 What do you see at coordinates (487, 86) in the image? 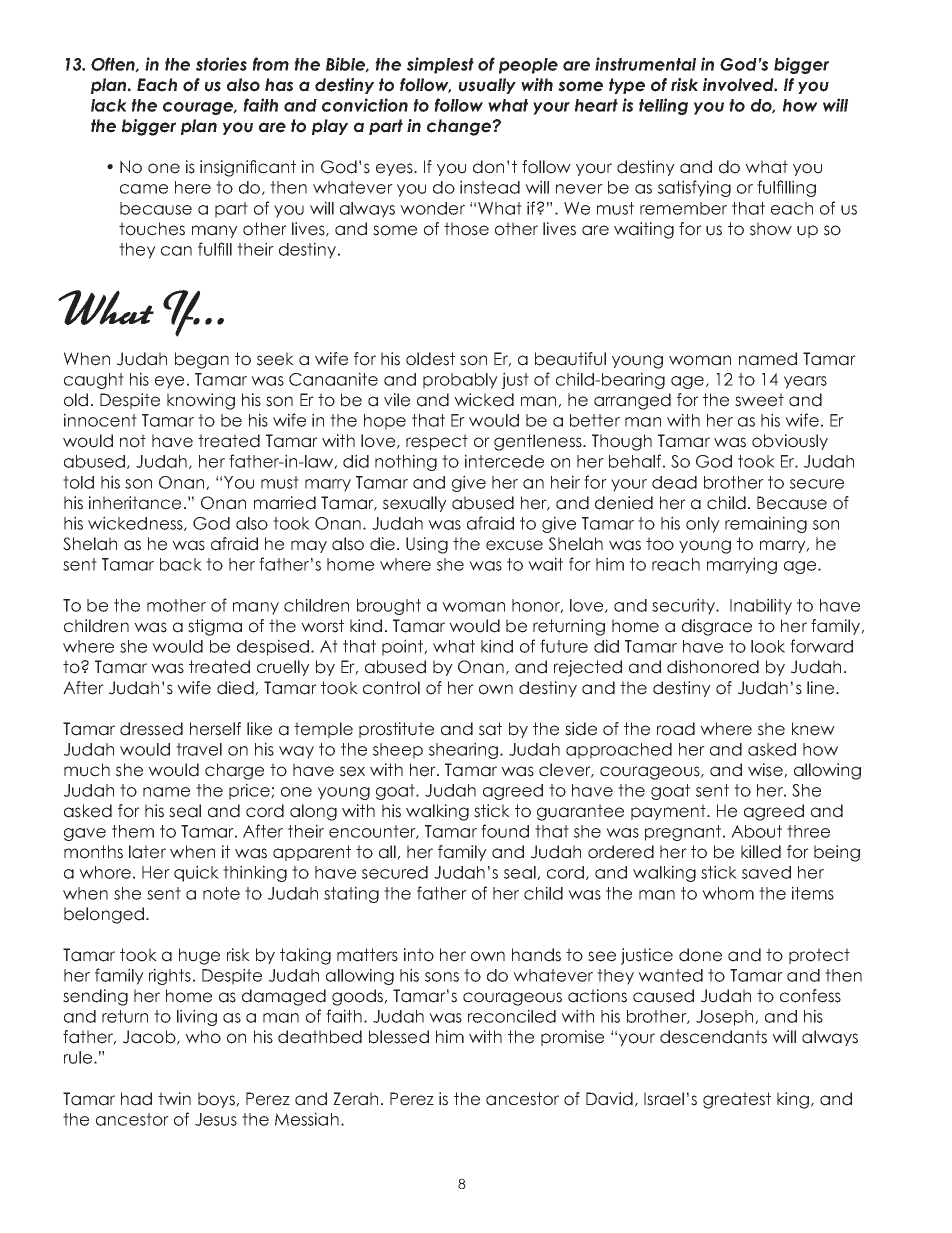
I see `usually` at bounding box center [487, 86].
